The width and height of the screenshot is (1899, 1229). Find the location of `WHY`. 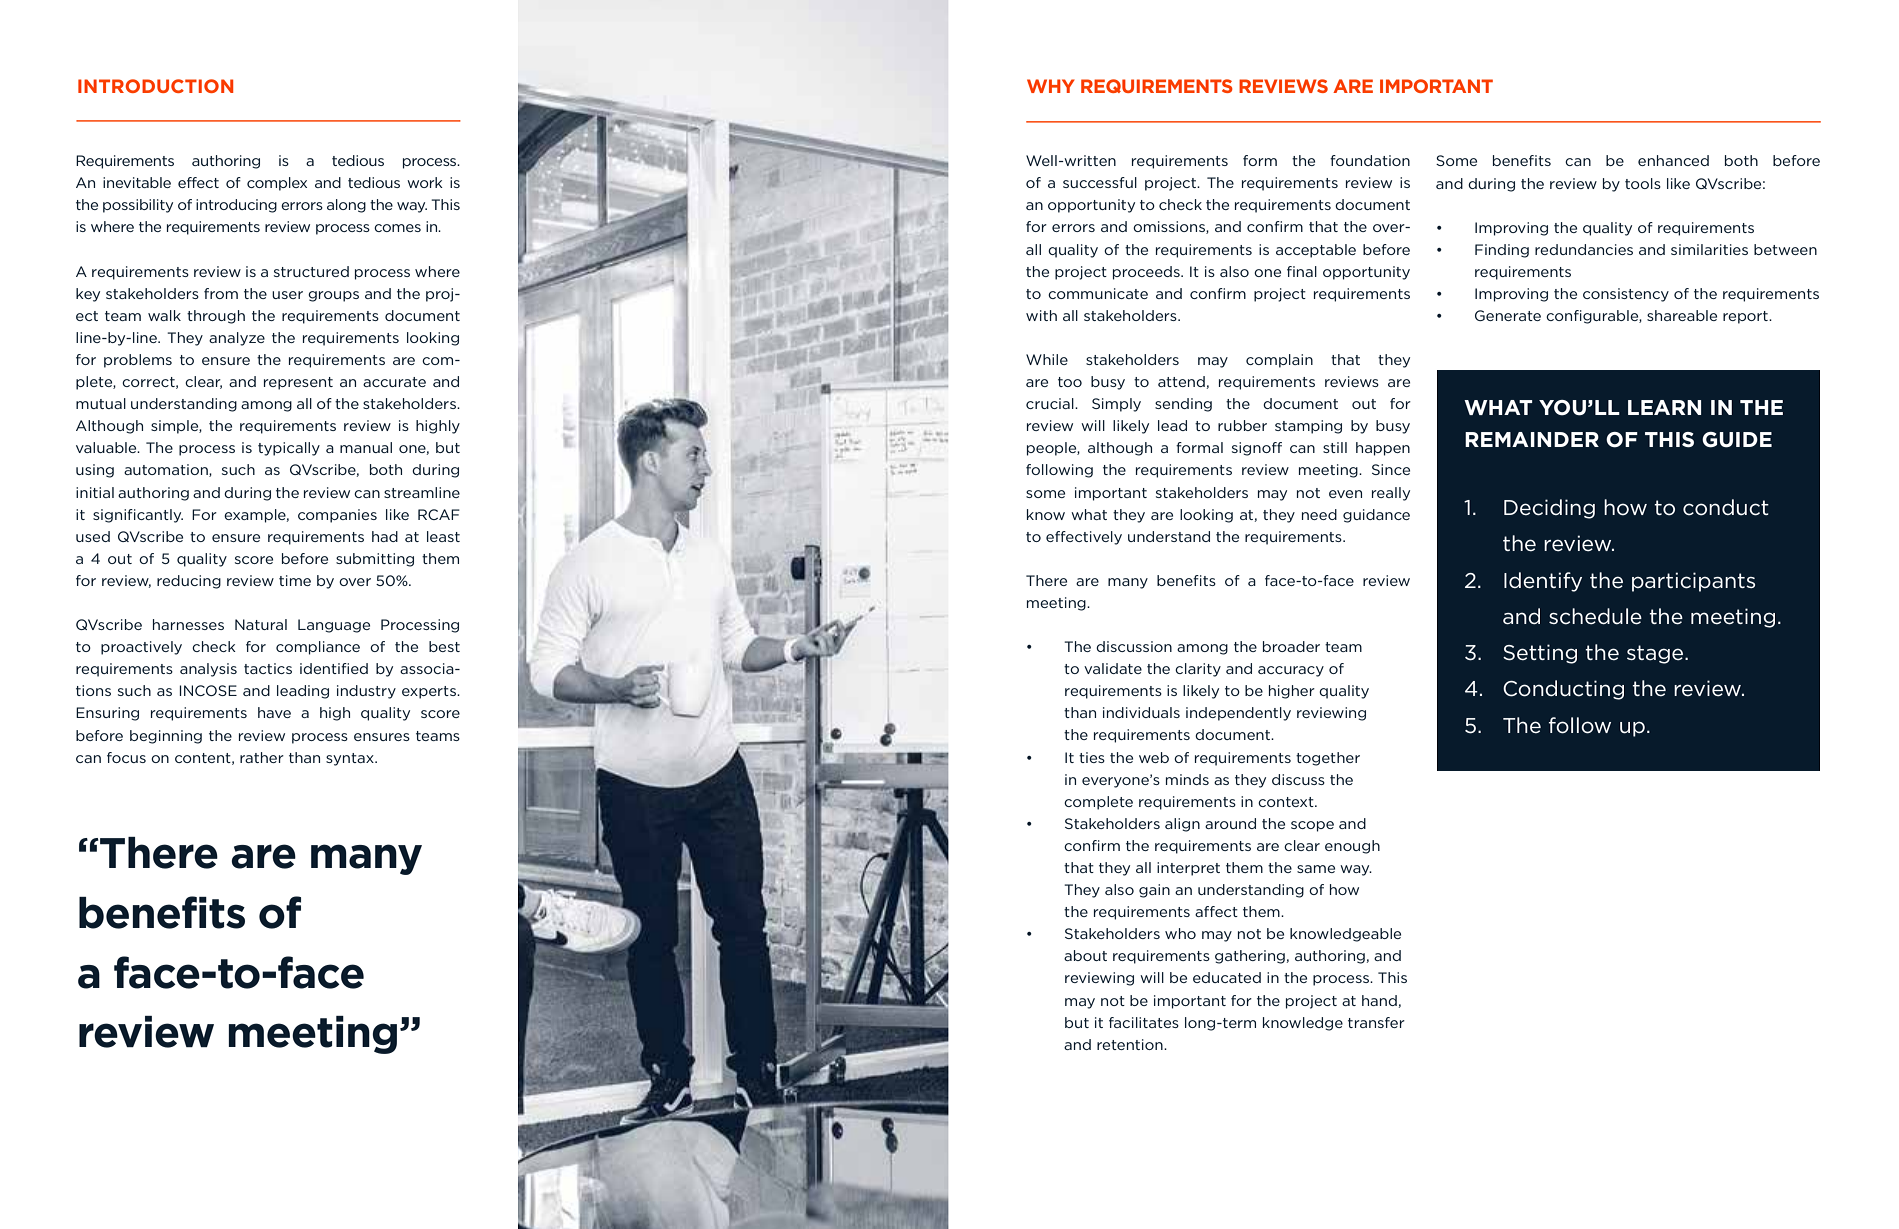

WHY is located at coordinates (1051, 86).
